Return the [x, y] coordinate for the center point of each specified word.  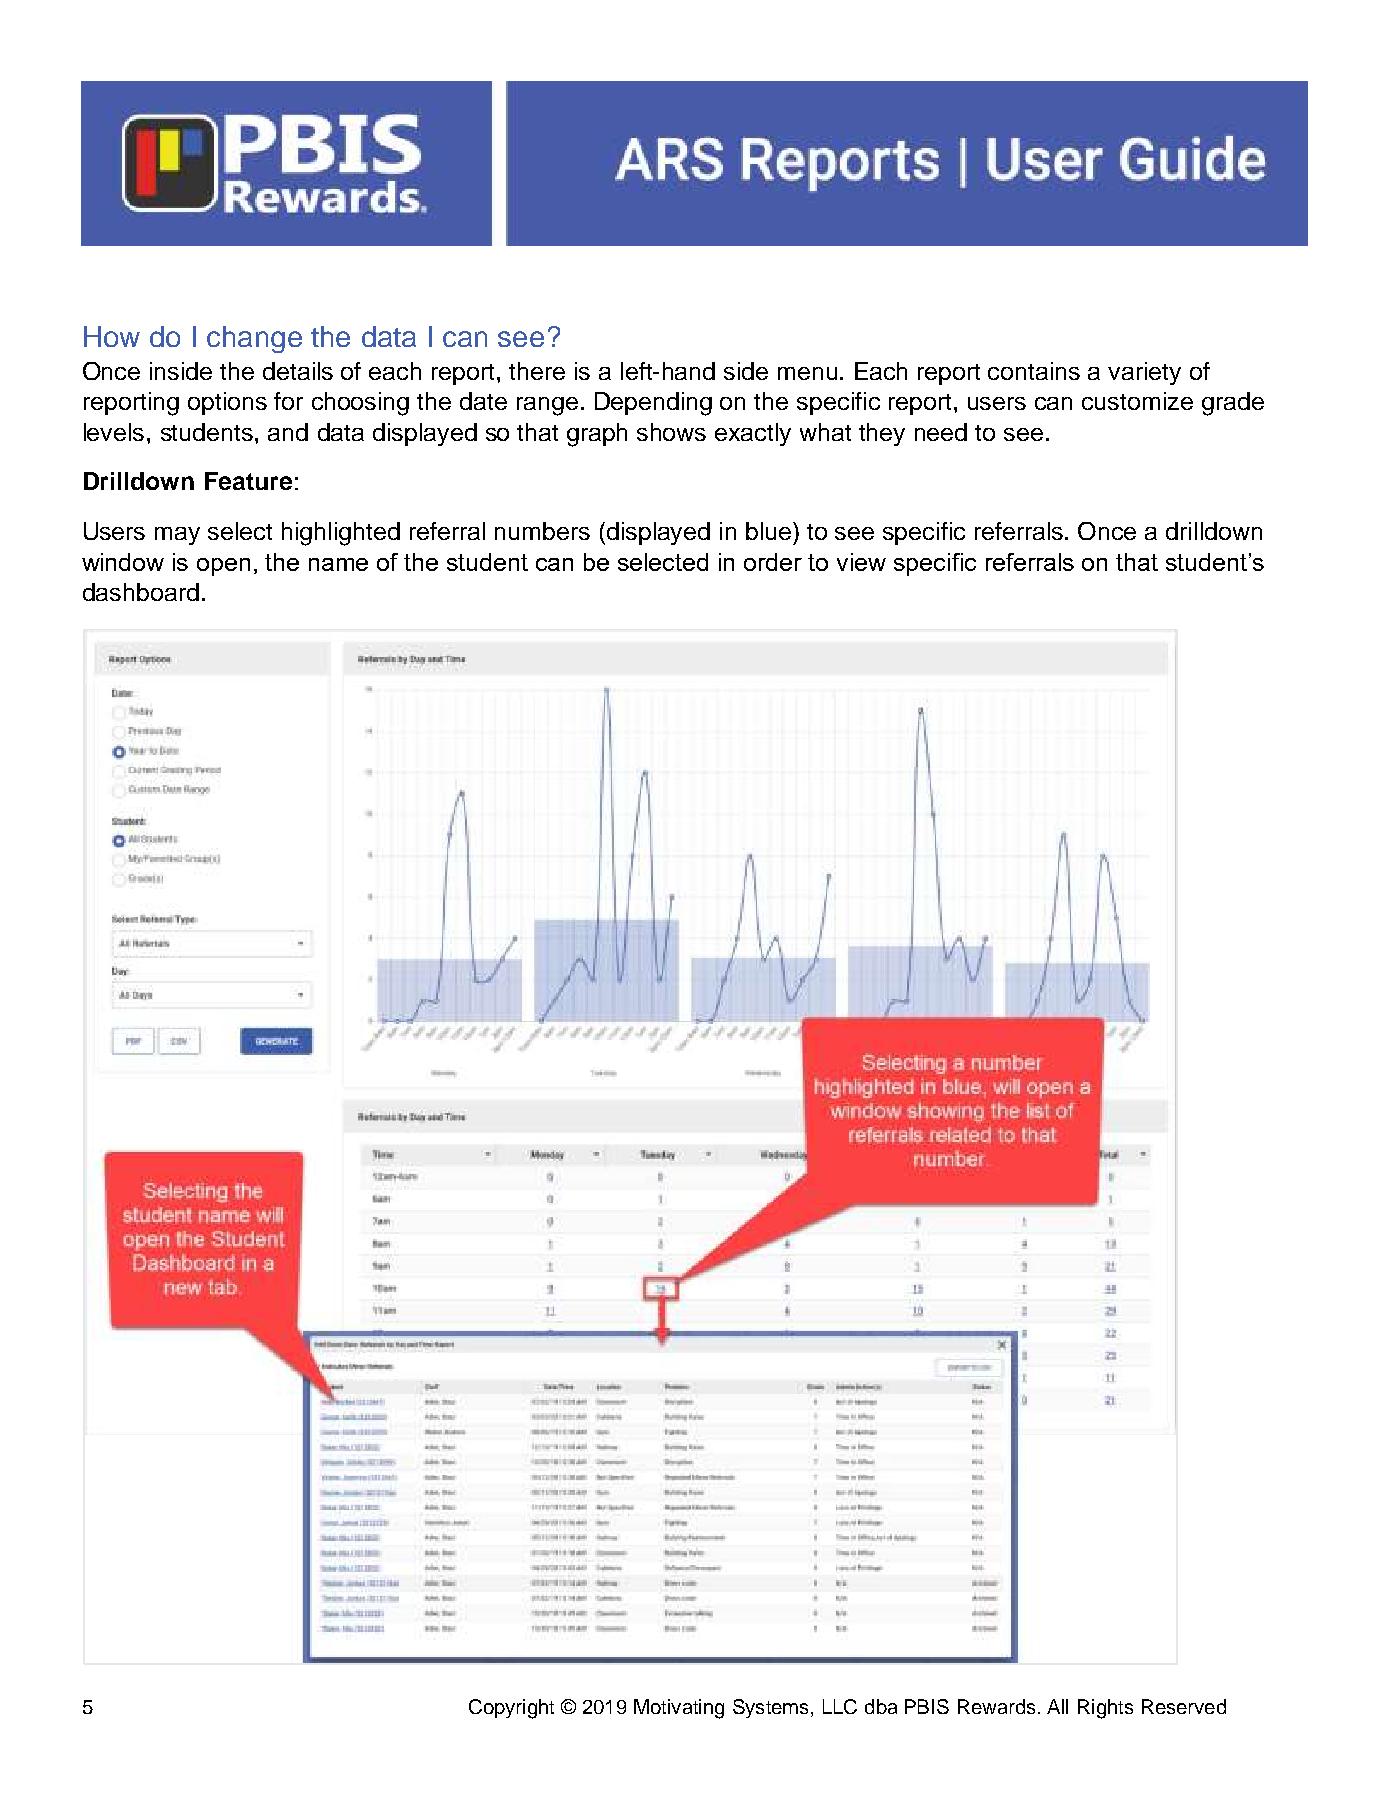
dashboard [141, 592]
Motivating [679, 1709]
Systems [770, 1708]
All [1057, 1706]
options [227, 403]
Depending [653, 404]
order [773, 562]
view [861, 562]
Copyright [511, 1709]
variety [1144, 373]
